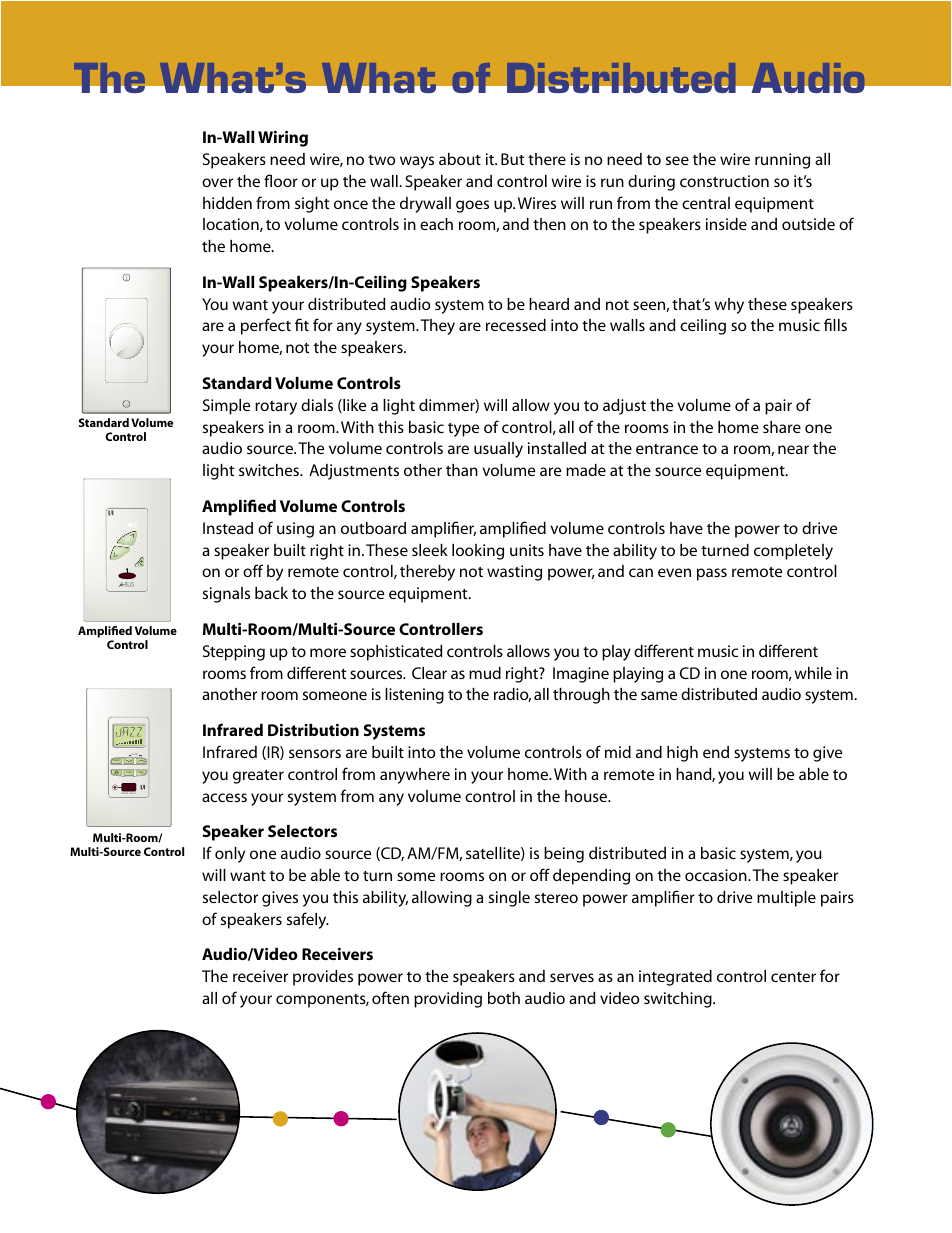 The height and width of the page is (1233, 952). What do you see at coordinates (258, 777) in the page?
I see `greater` at bounding box center [258, 777].
